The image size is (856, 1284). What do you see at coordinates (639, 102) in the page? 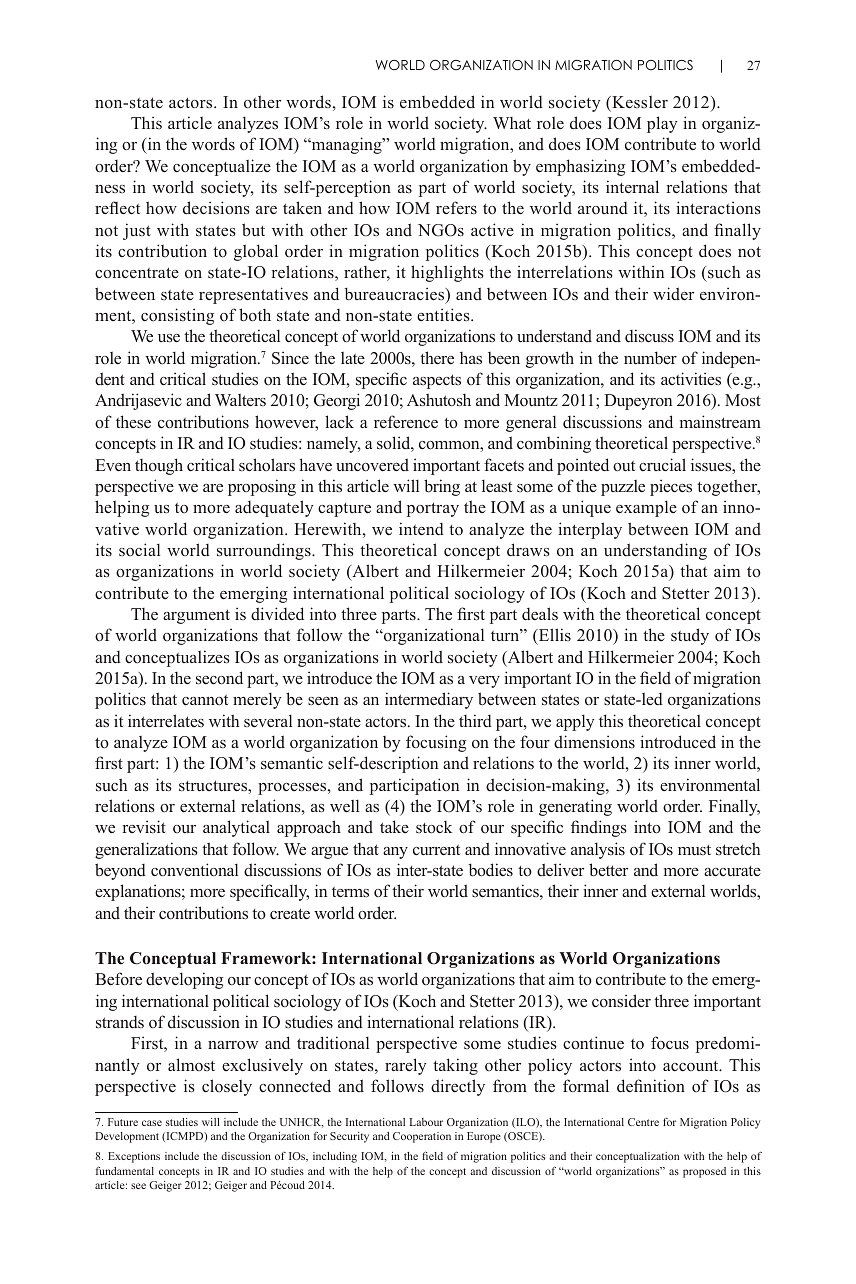
I see `Kessler` at bounding box center [639, 102].
